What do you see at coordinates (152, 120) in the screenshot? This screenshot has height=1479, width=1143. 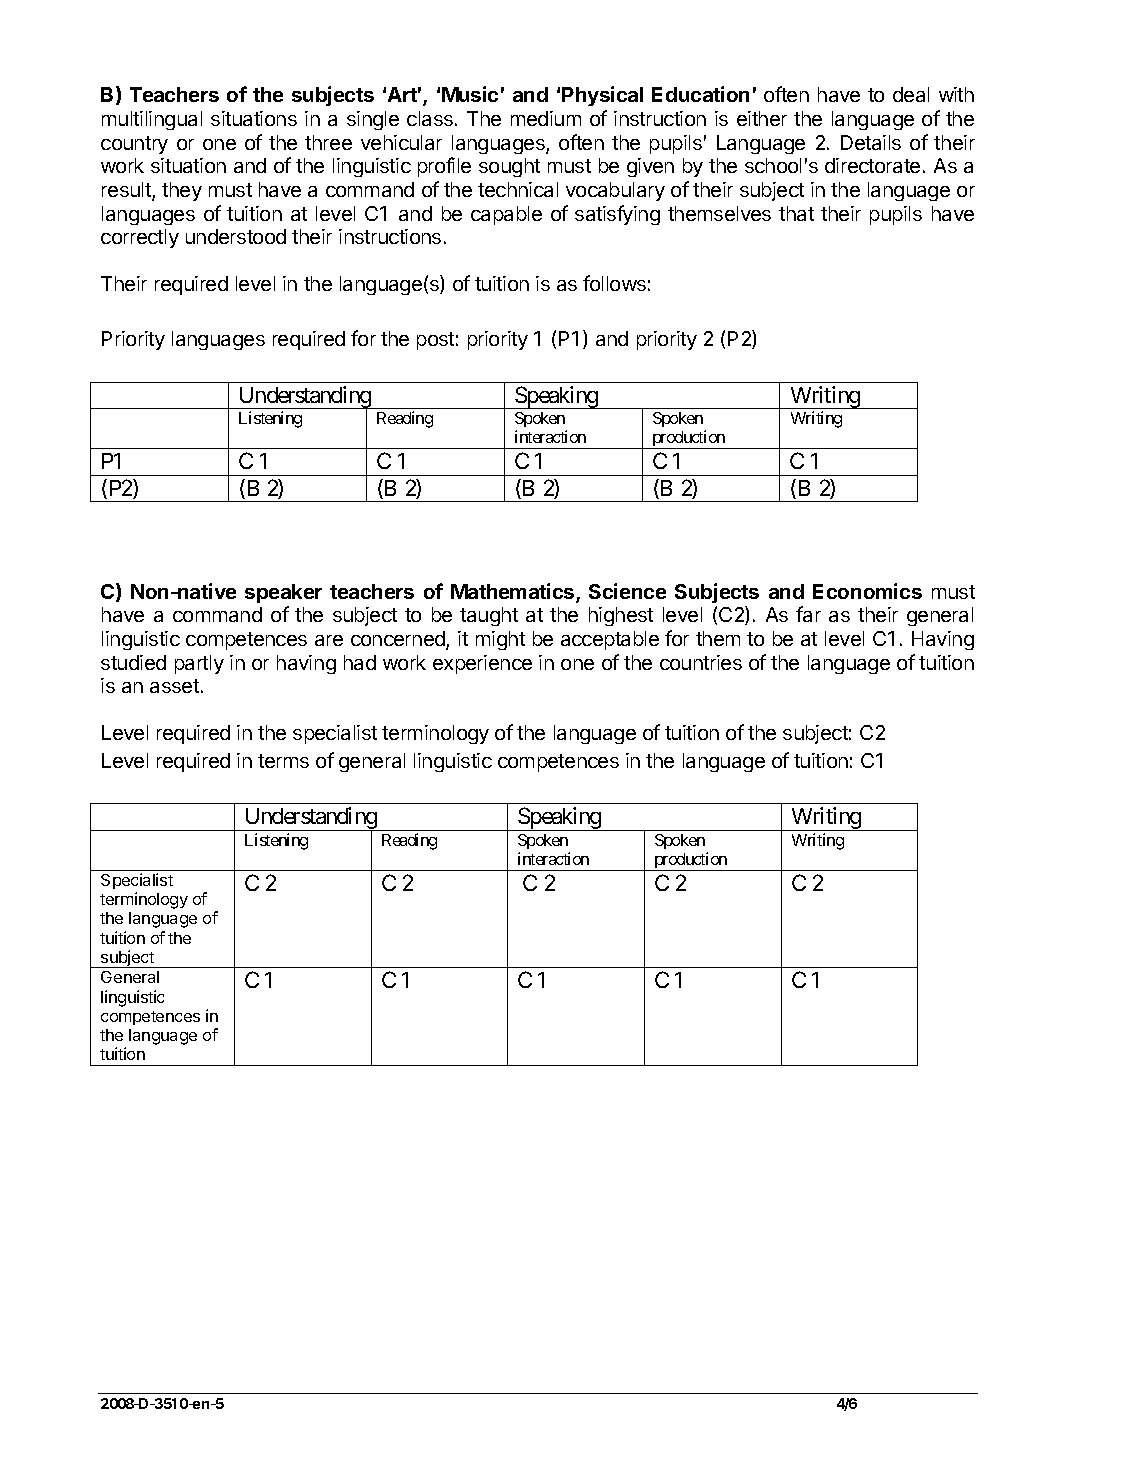 I see `multilingual` at bounding box center [152, 120].
